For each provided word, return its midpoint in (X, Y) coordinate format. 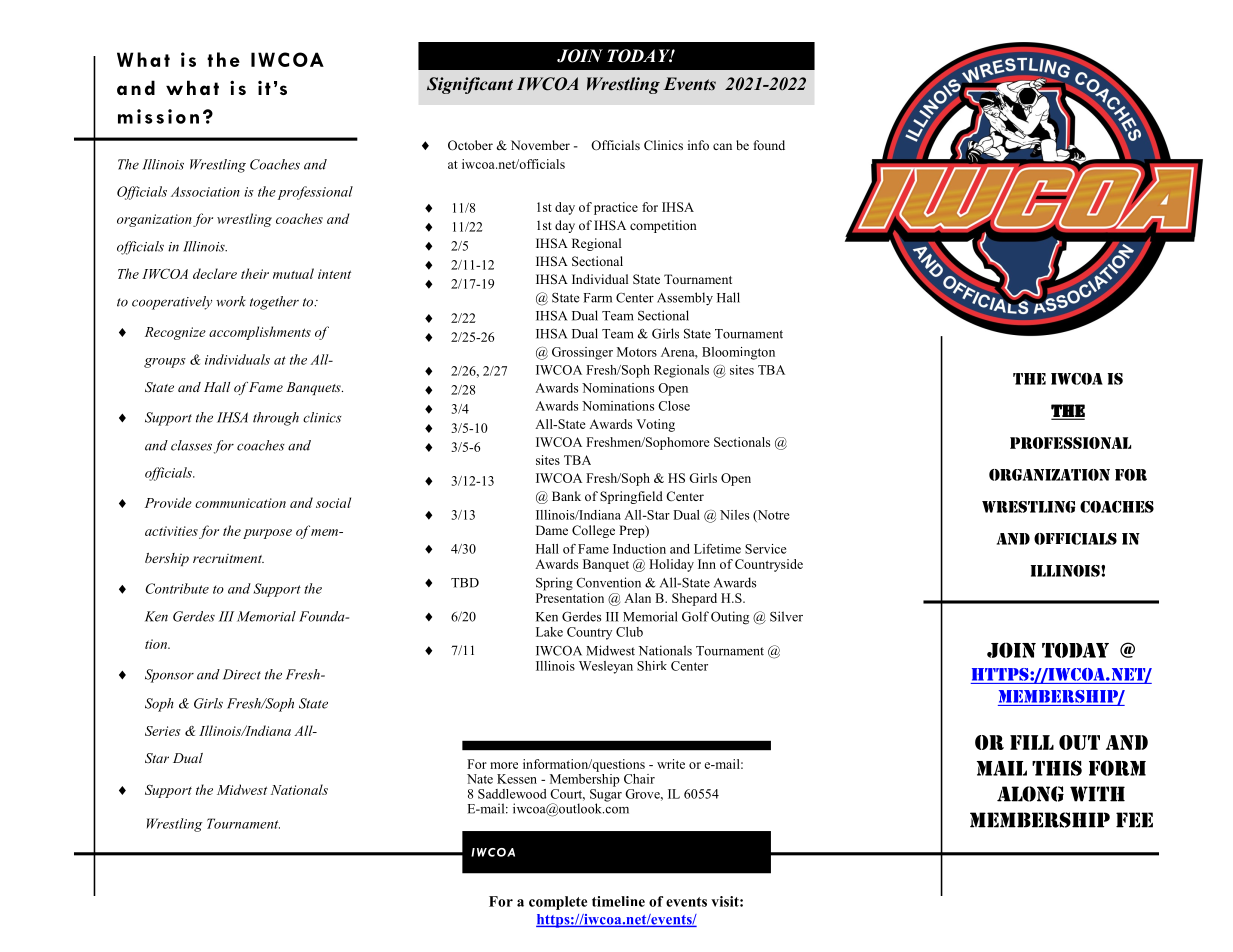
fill (1032, 742)
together (274, 303)
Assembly (685, 299)
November (540, 145)
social (333, 502)
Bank (566, 496)
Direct (242, 674)
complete (558, 903)
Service (765, 549)
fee (1134, 820)
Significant (470, 85)
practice (616, 208)
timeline (618, 901)
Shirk (652, 666)
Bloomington (738, 353)
